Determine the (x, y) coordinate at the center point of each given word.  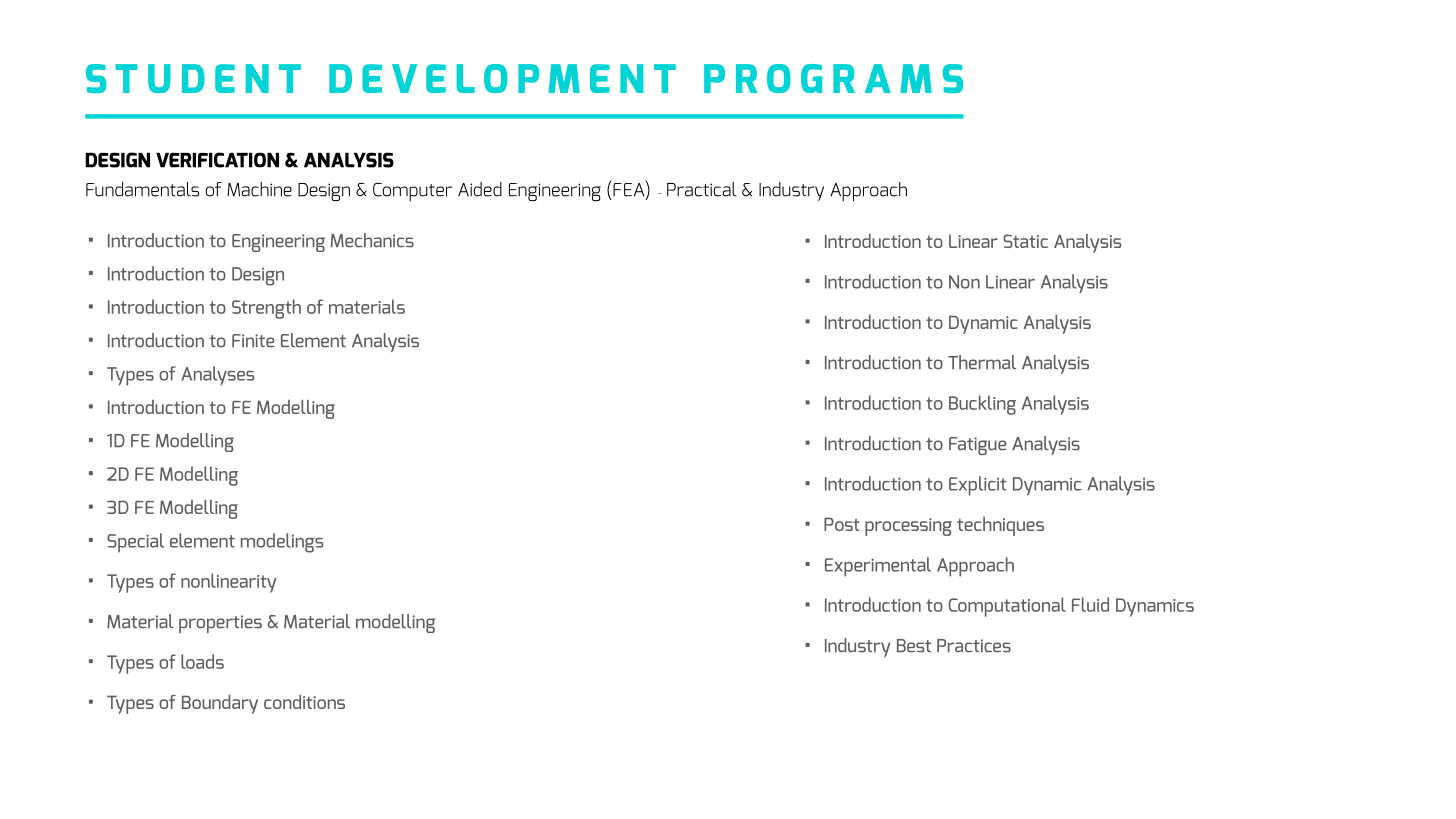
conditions (304, 702)
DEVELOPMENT (502, 78)
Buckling (982, 405)
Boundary (220, 704)
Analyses (217, 375)
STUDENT (193, 78)
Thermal (982, 362)
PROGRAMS (833, 78)
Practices (974, 646)
